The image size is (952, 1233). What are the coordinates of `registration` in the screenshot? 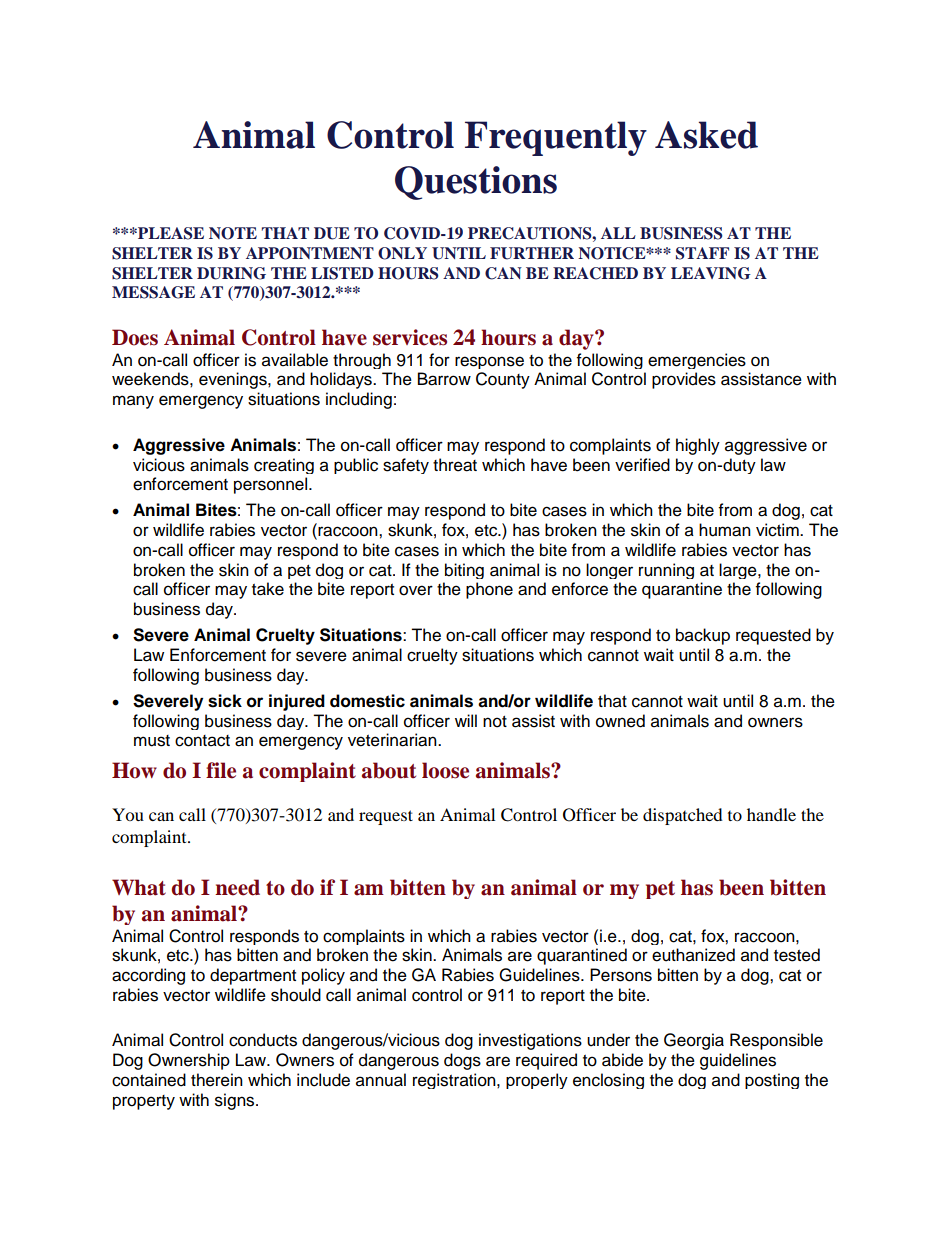 It's located at (455, 1081).
